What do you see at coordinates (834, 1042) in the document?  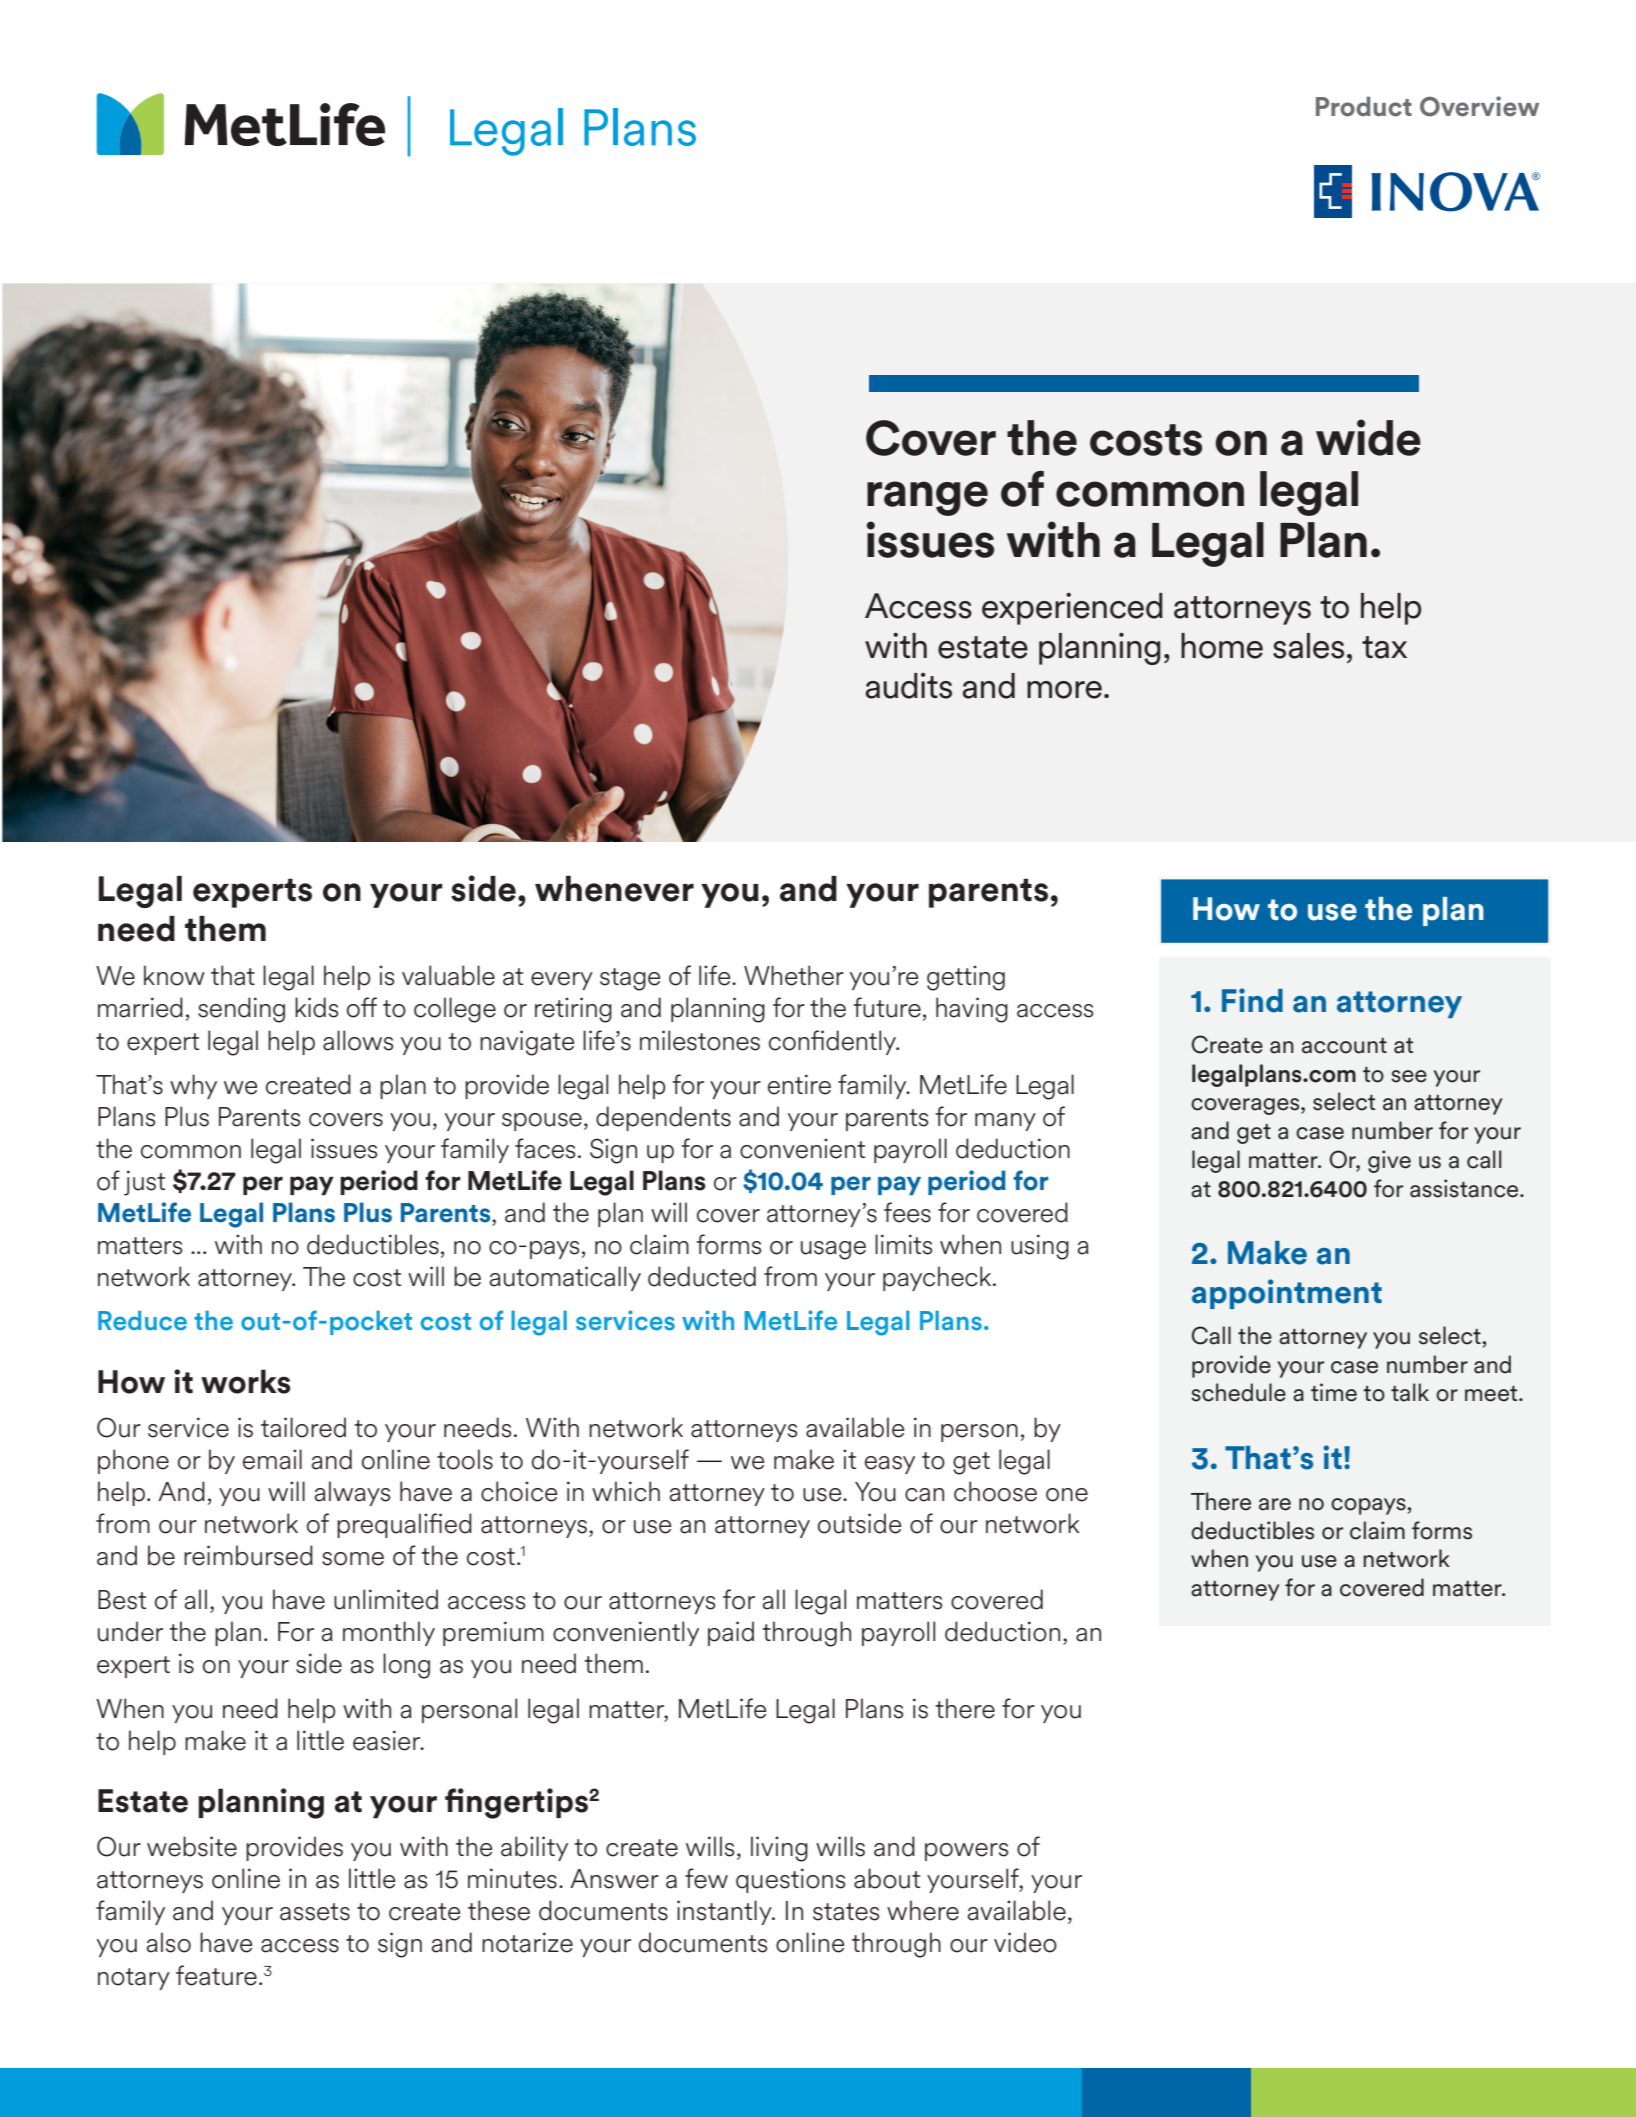 I see `confidently` at bounding box center [834, 1042].
